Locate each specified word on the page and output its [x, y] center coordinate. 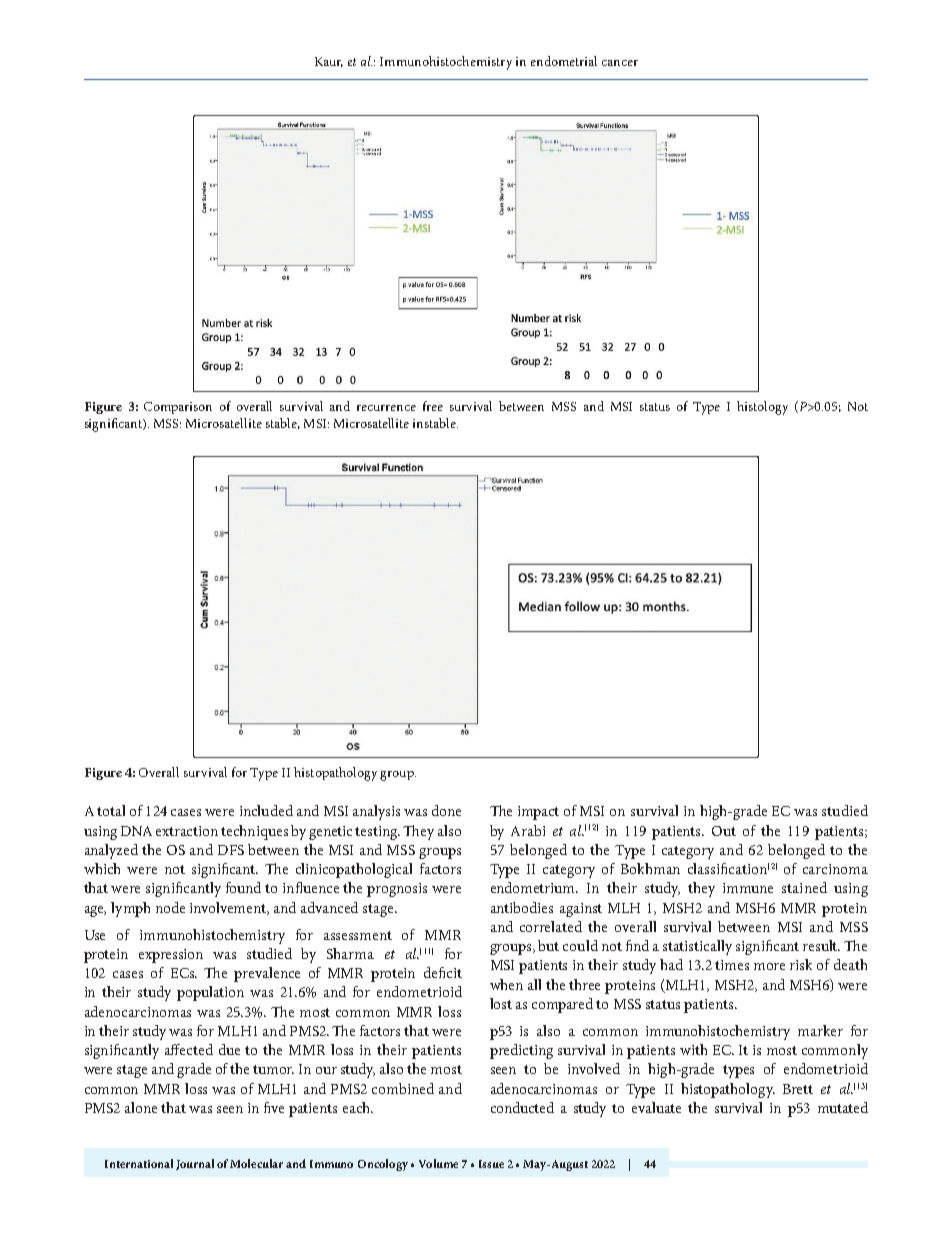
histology [762, 408]
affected [189, 1049]
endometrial [564, 61]
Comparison [178, 408]
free [433, 406]
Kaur [329, 62]
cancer [620, 63]
